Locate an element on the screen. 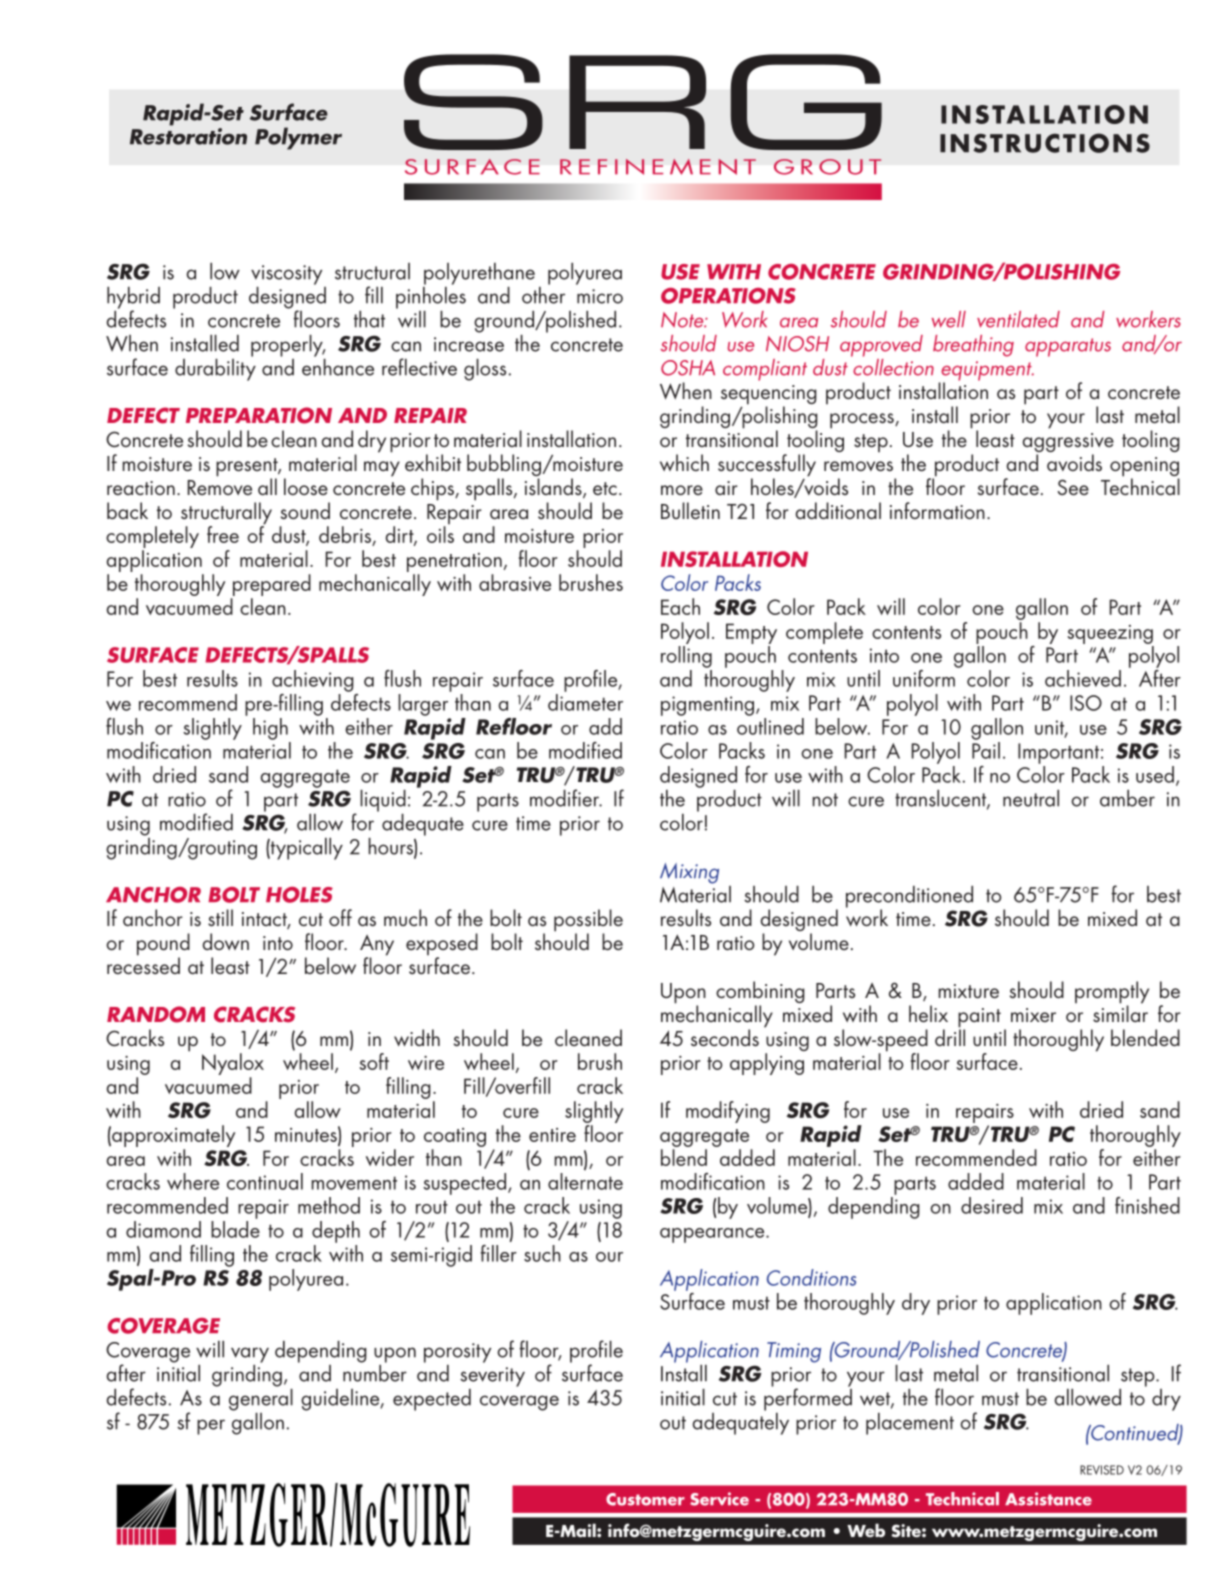 The width and height of the screenshot is (1222, 1581). See is located at coordinates (1073, 487).
